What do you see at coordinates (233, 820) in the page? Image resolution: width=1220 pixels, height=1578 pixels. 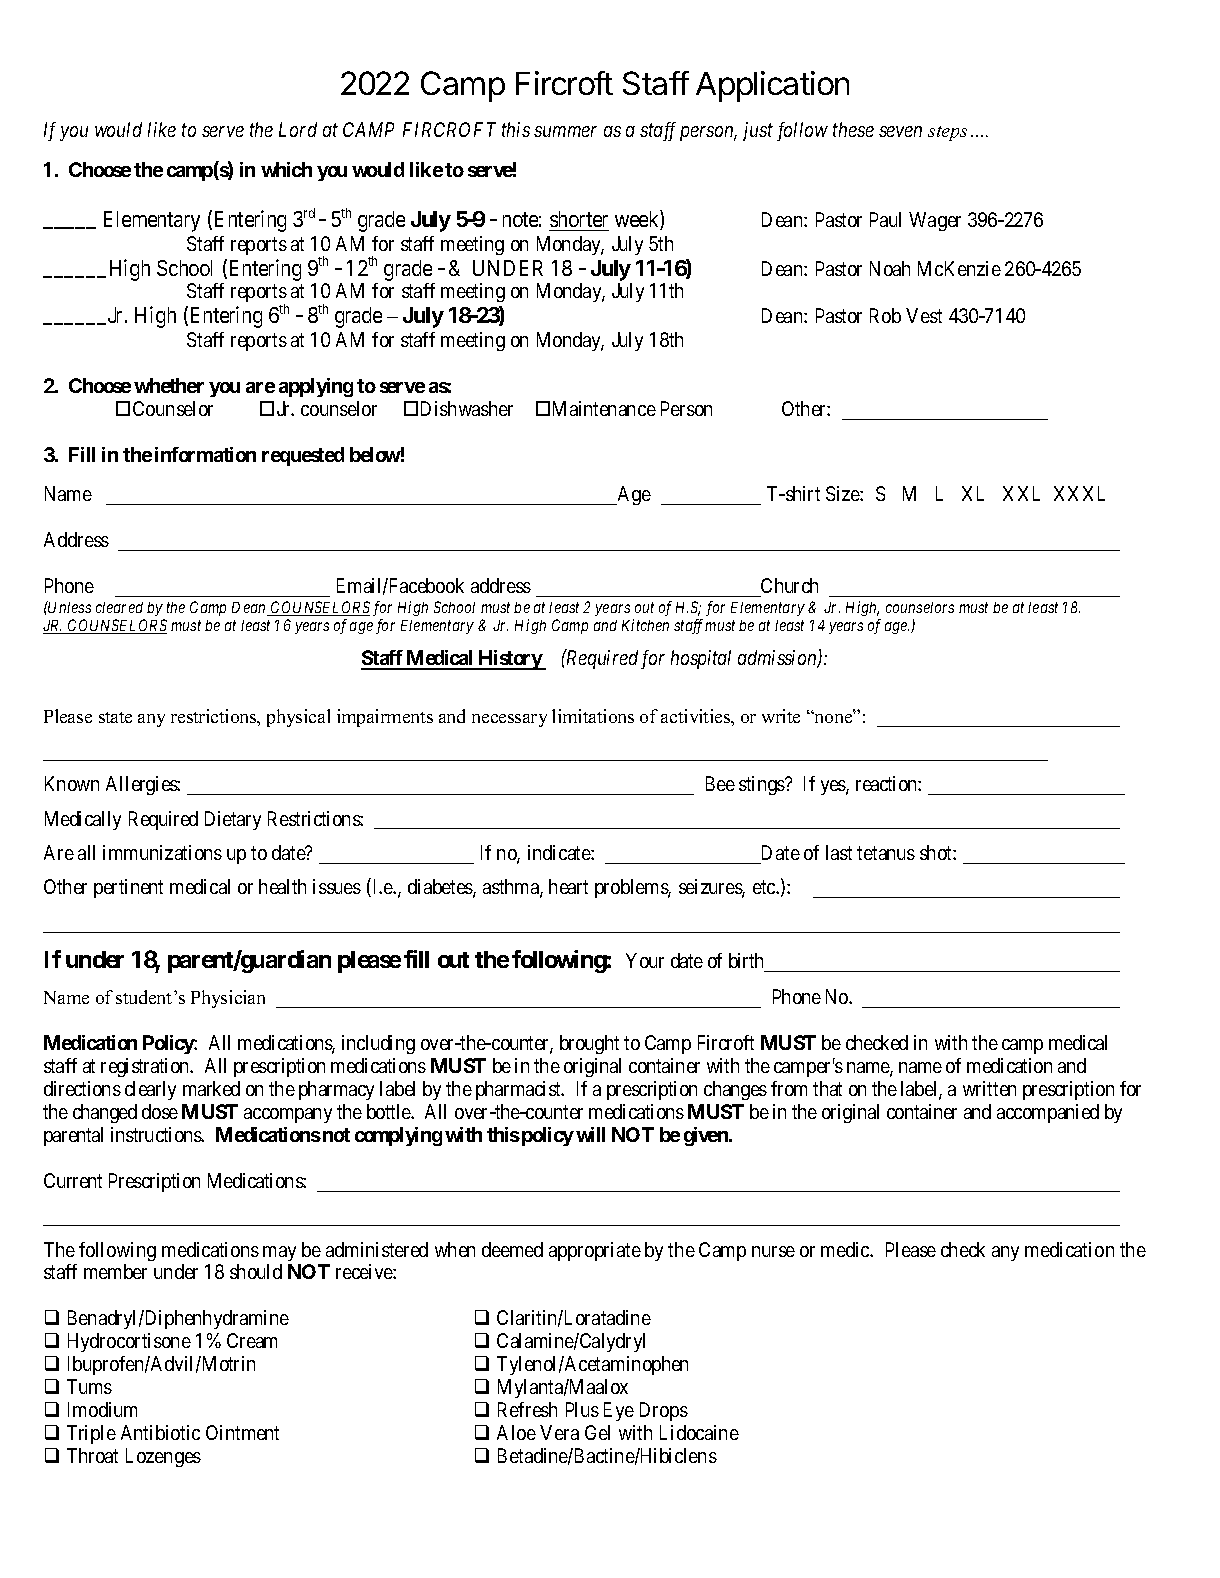 I see `Dietary` at bounding box center [233, 820].
